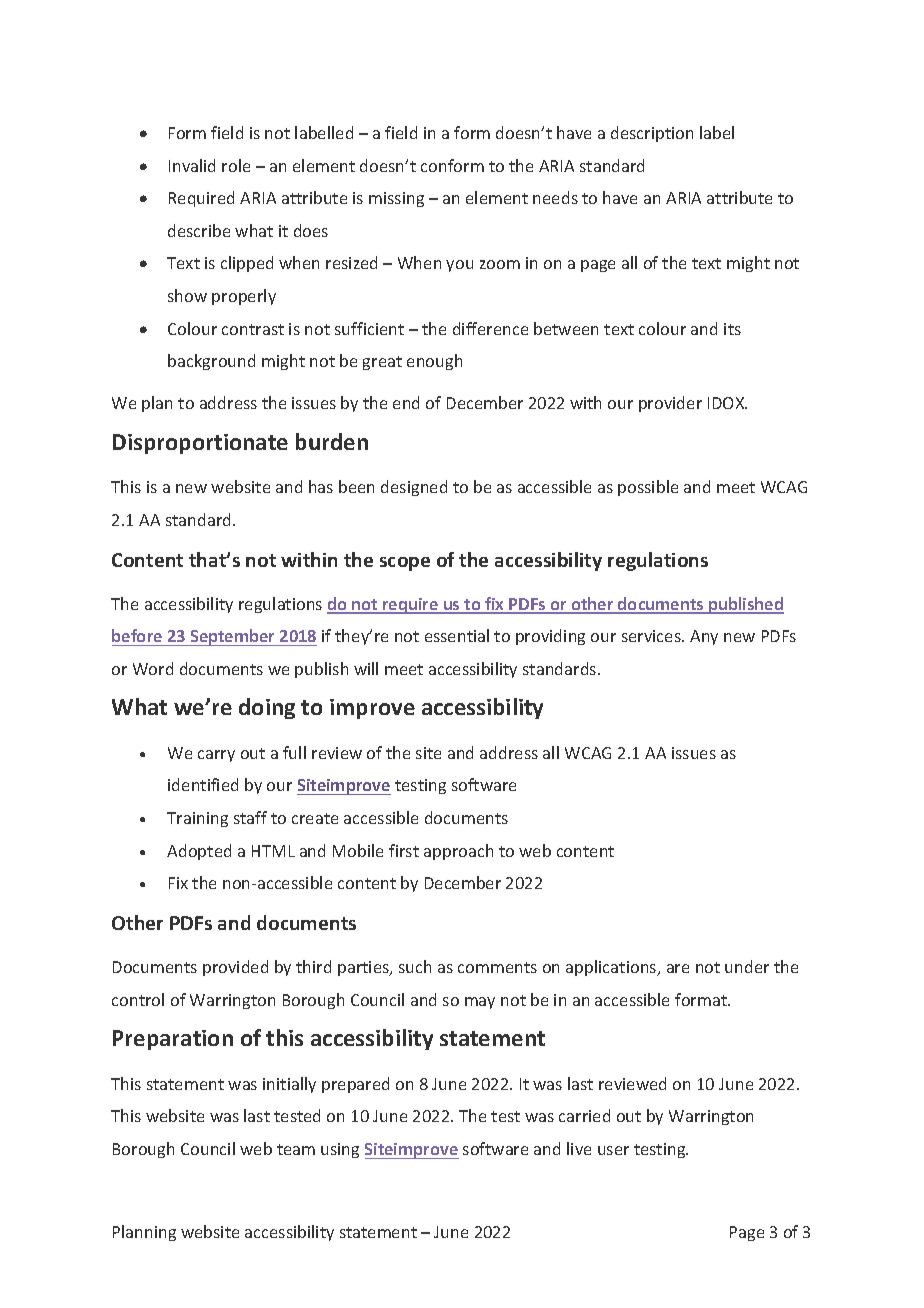 Image resolution: width=924 pixels, height=1308 pixels. Describe the element at coordinates (355, 1085) in the image. I see `prepared` at that location.
